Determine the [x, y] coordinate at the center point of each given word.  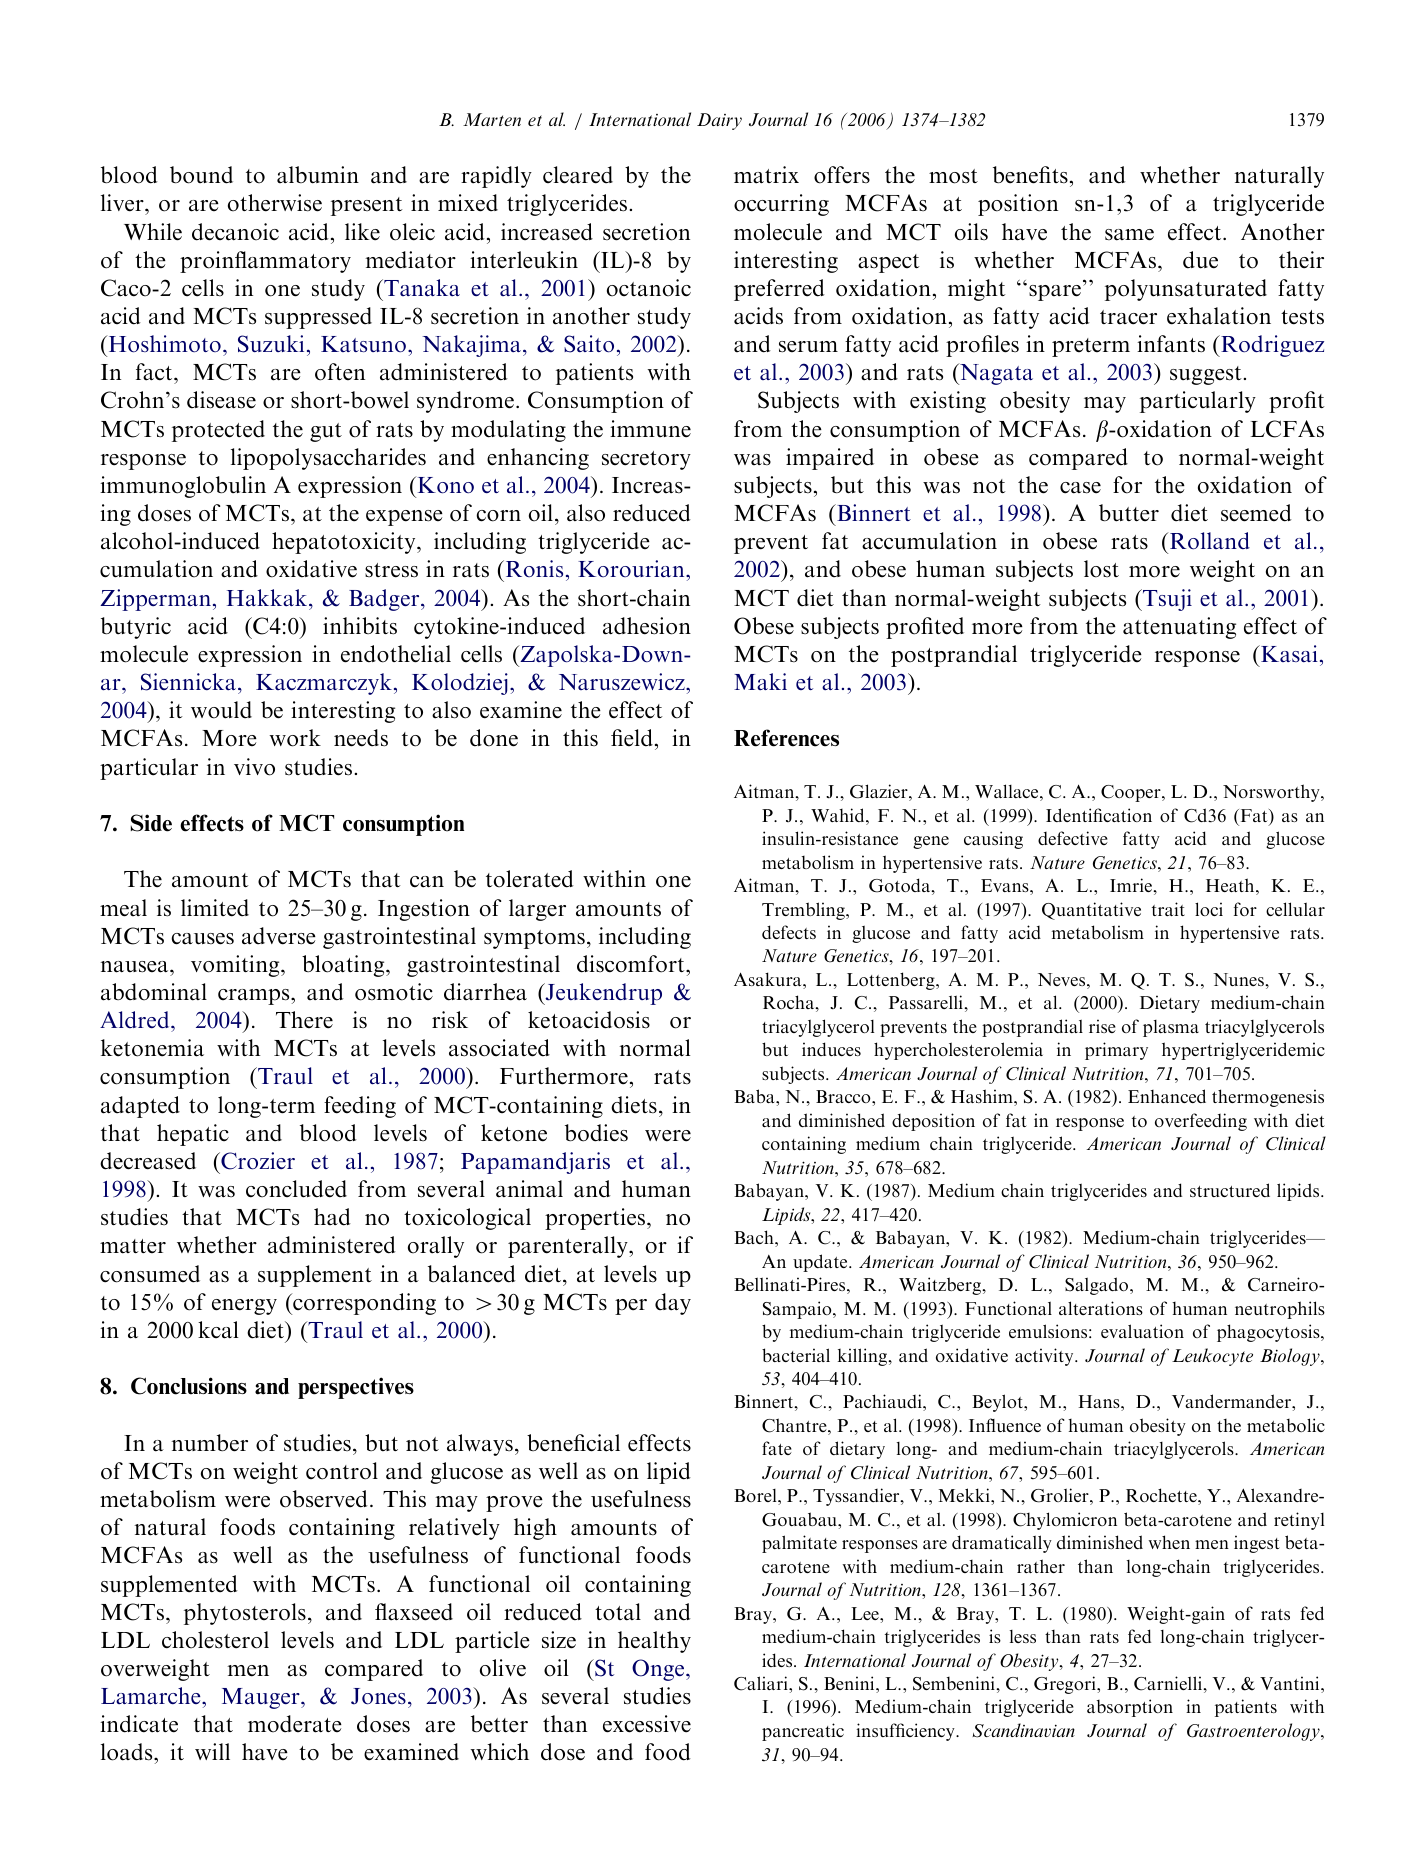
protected [218, 431]
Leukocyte [1212, 1357]
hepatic [193, 1135]
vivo [254, 767]
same [1129, 235]
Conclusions [189, 1386]
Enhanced [1167, 1096]
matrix [766, 175]
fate [777, 1448]
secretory [646, 460]
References [786, 738]
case [1080, 488]
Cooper [1132, 793]
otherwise [275, 203]
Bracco [844, 1096]
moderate [295, 1724]
